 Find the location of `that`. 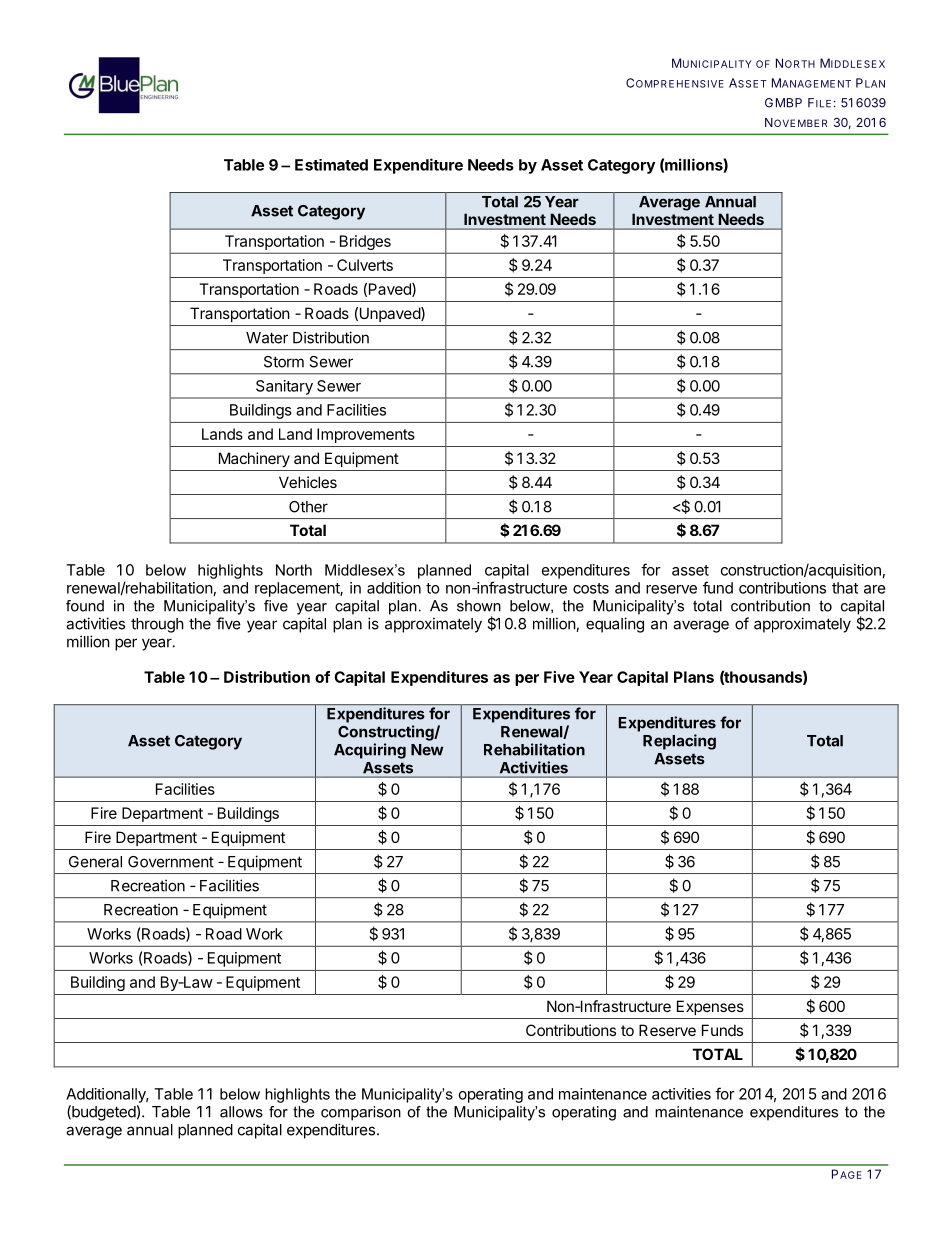

that is located at coordinates (845, 588).
